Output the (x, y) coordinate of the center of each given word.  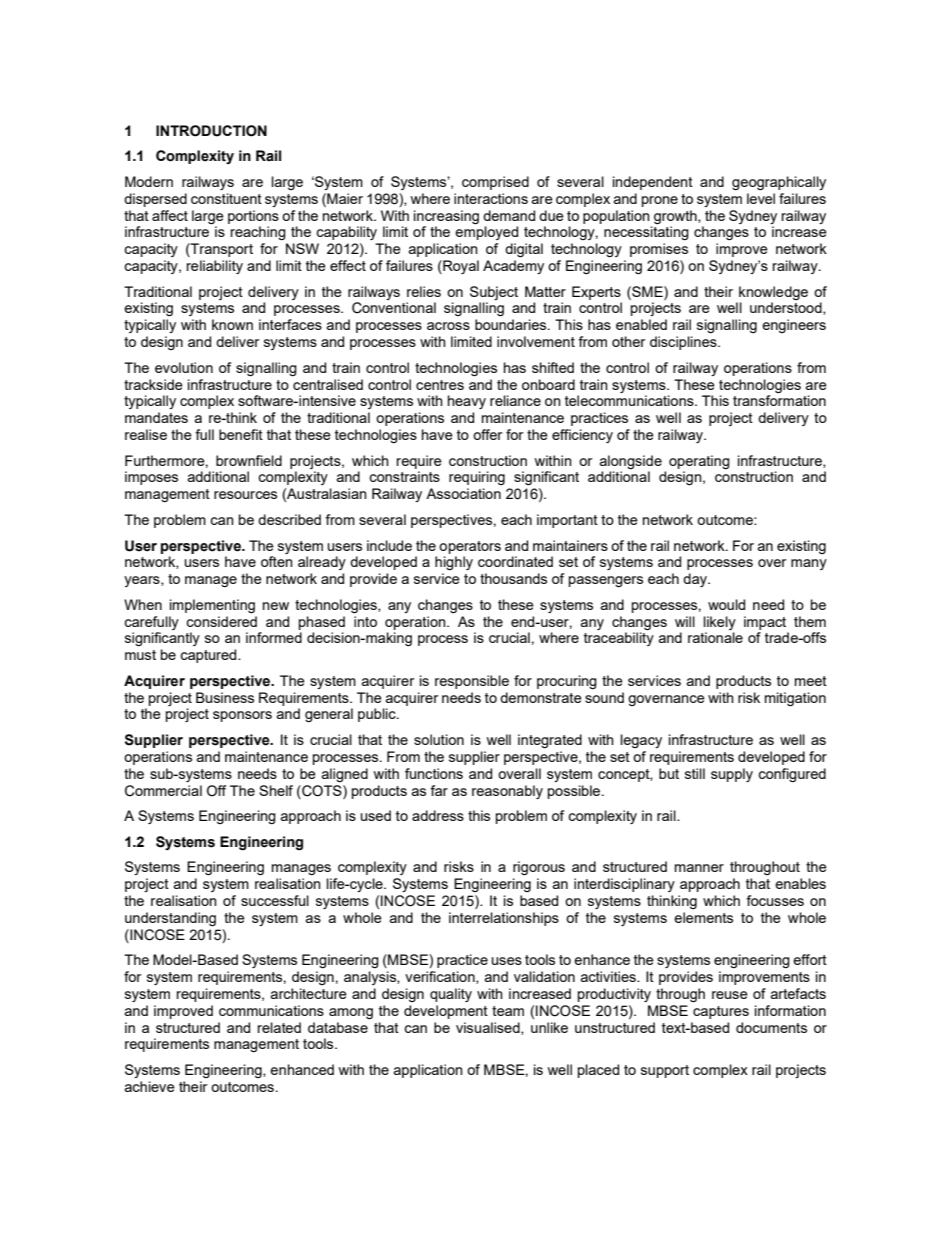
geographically (779, 183)
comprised (495, 183)
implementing (212, 606)
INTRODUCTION (211, 131)
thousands (513, 578)
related (279, 1027)
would (726, 604)
